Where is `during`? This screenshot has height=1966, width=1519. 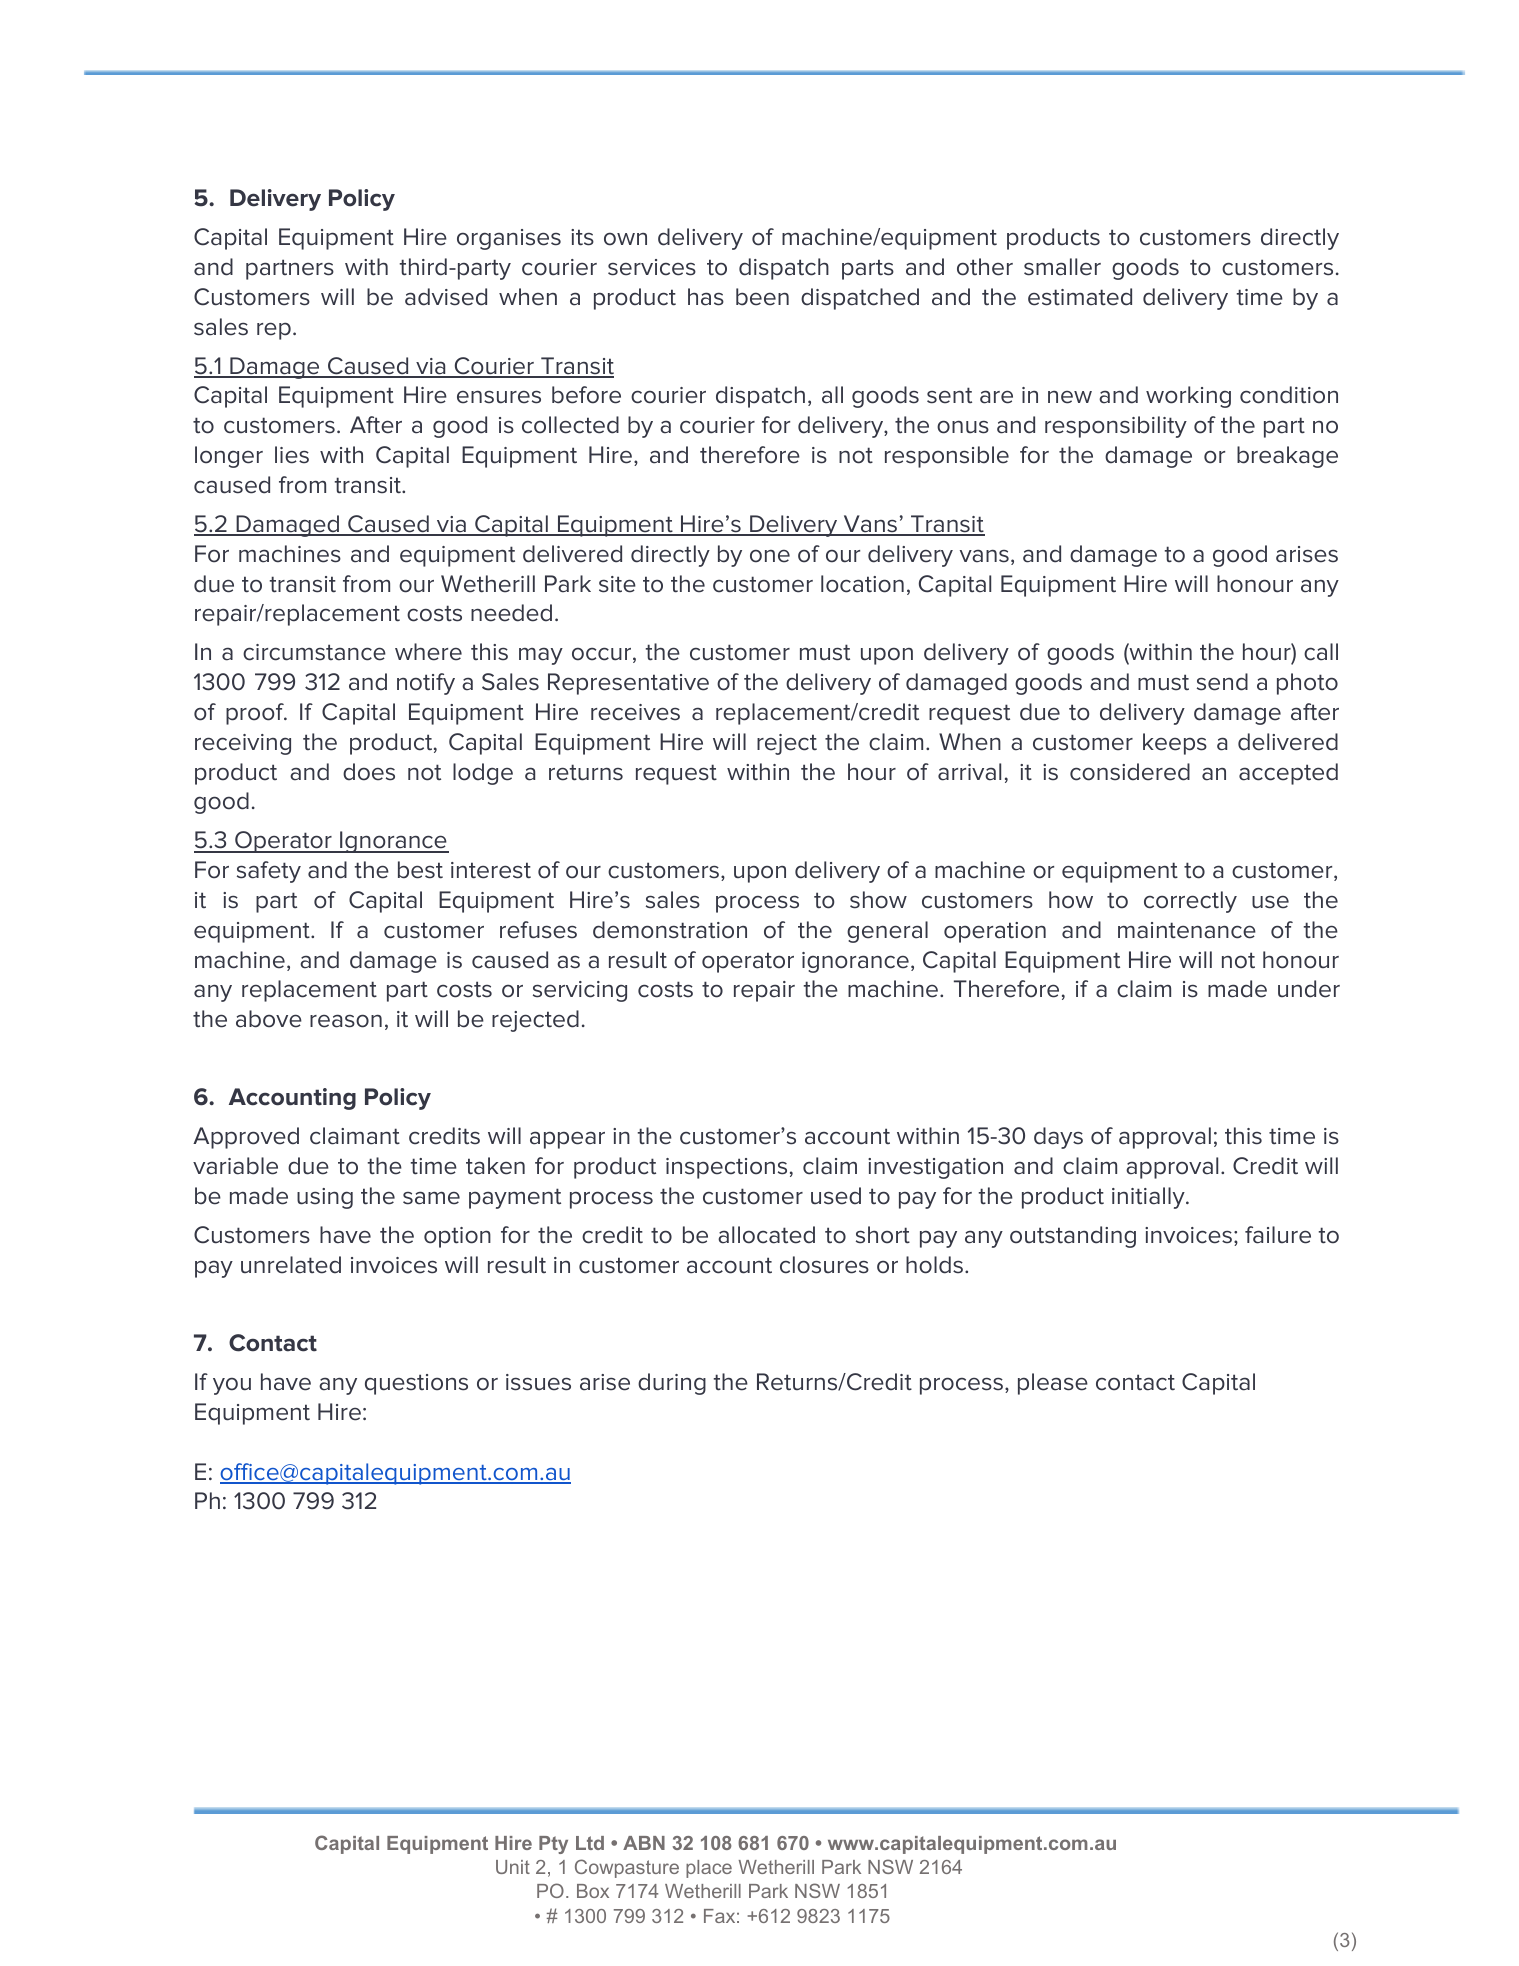
during is located at coordinates (672, 1384).
